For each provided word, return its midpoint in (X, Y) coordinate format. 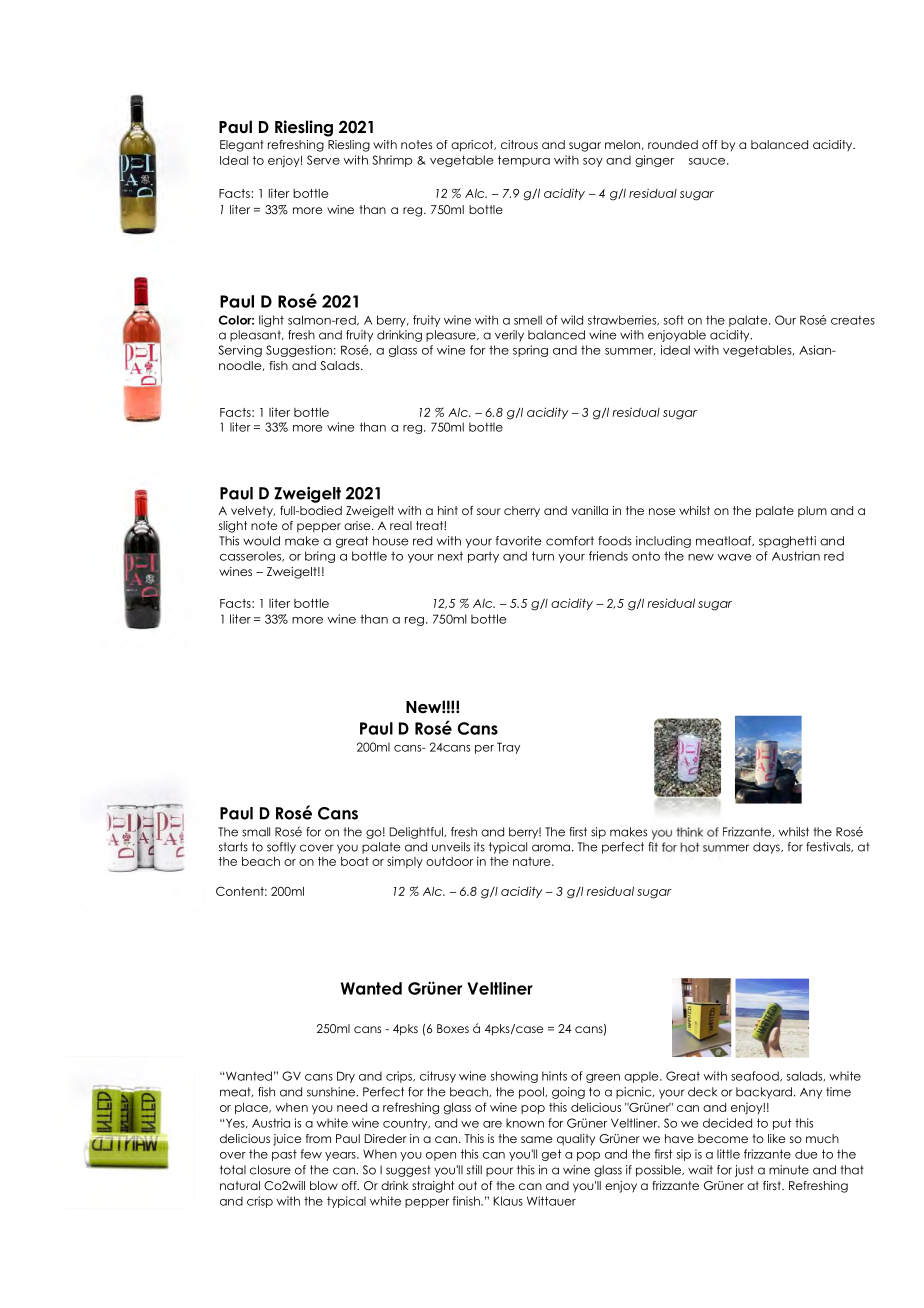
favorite (519, 541)
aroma (551, 848)
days (767, 848)
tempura (524, 161)
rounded (673, 144)
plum (812, 512)
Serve (323, 160)
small (256, 832)
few (311, 1154)
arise (358, 525)
